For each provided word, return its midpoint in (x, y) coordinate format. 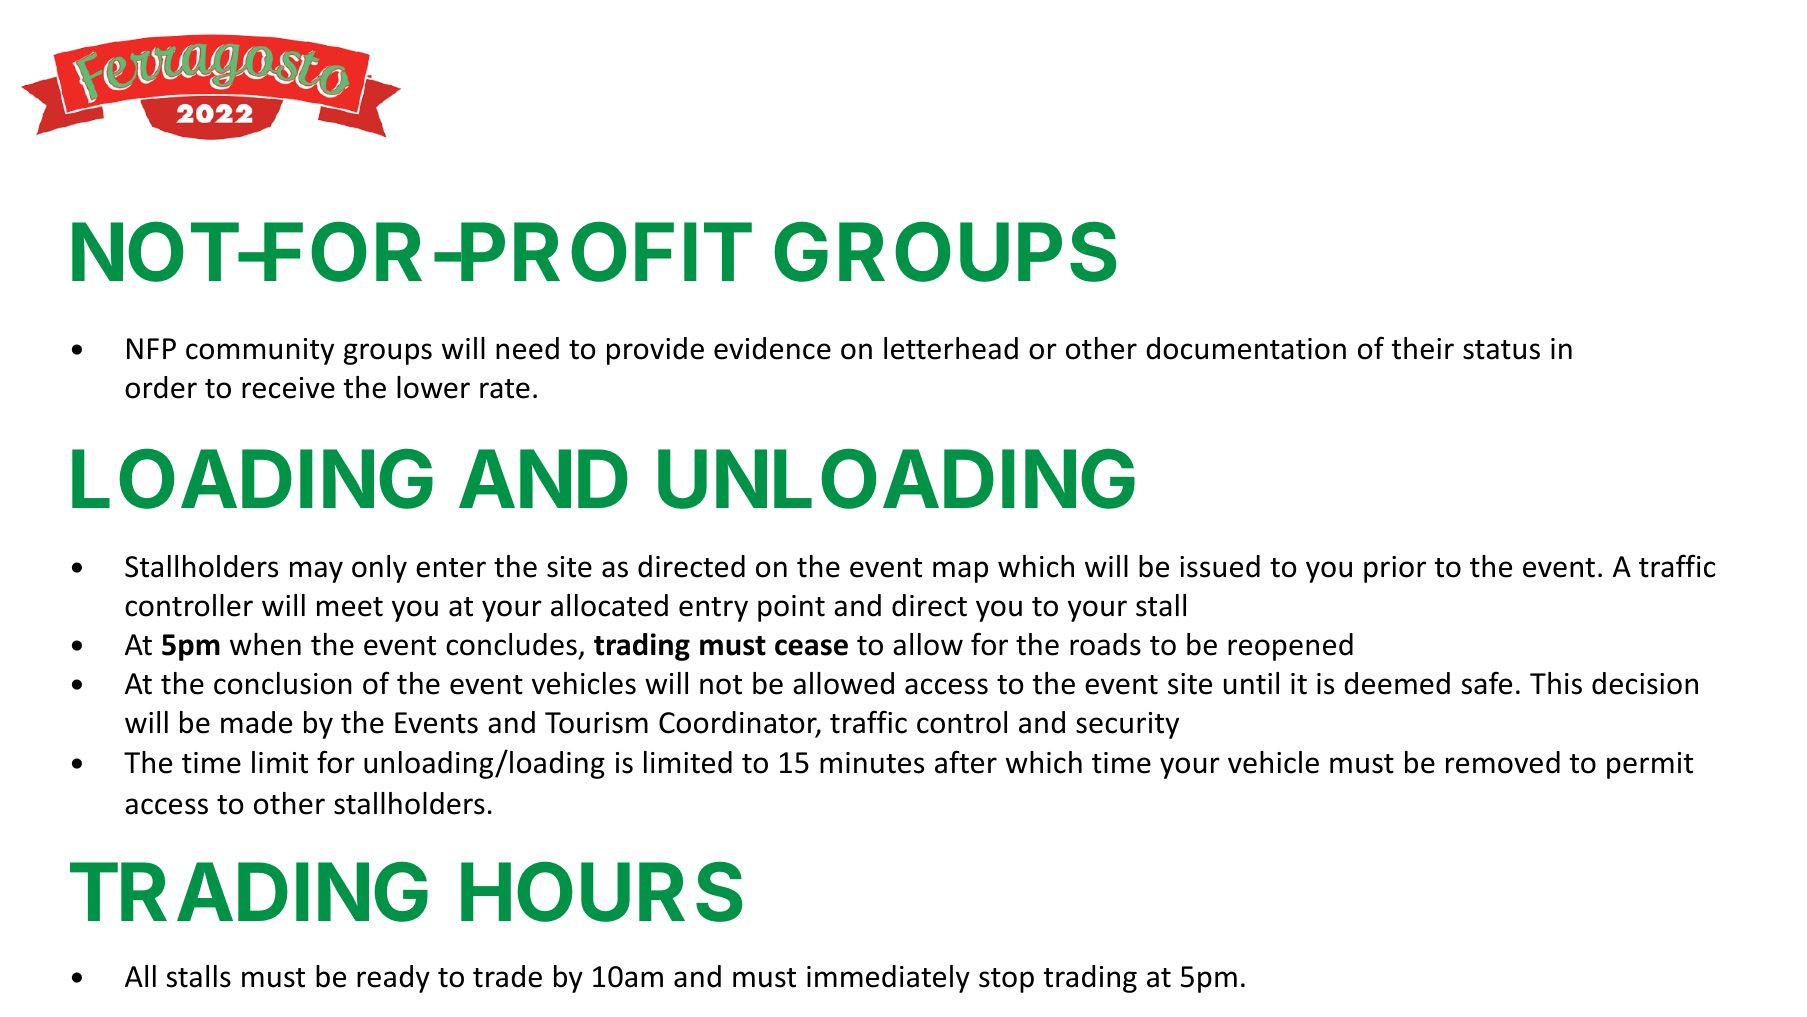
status (1501, 350)
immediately (888, 979)
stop (1006, 980)
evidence (772, 348)
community (260, 351)
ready (393, 979)
